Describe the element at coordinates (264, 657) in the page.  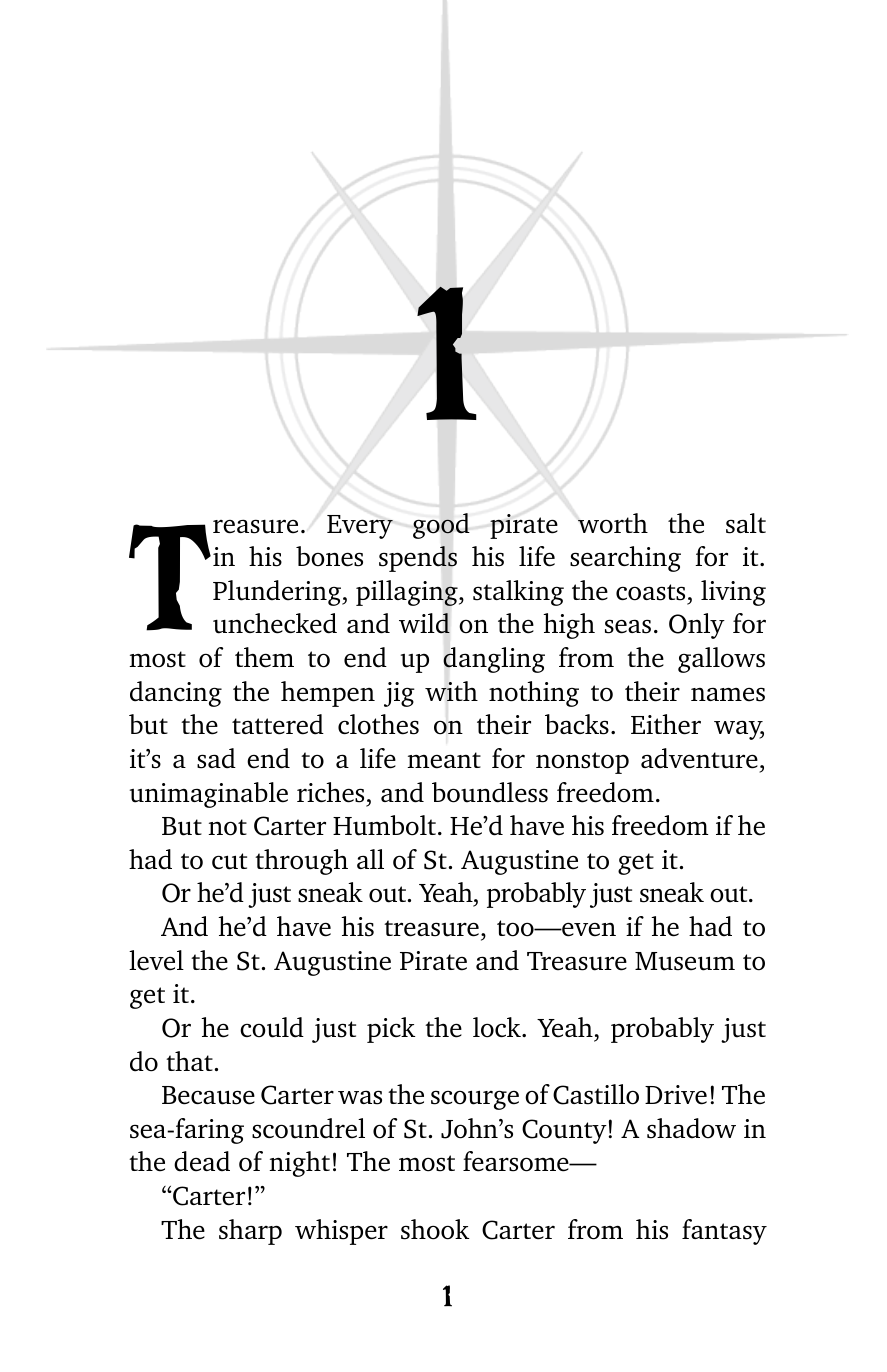
I see `them` at that location.
